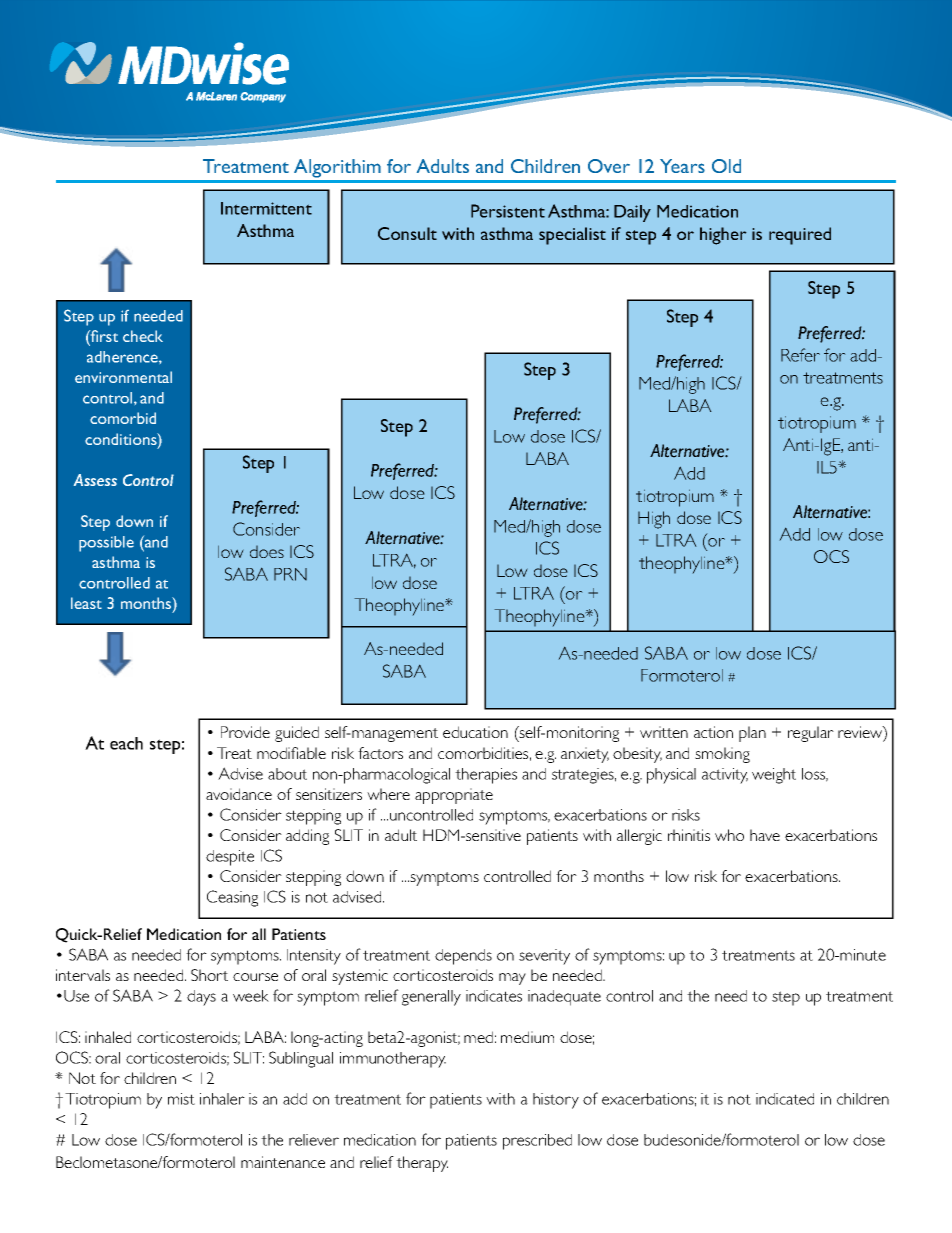  Describe the element at coordinates (181, 1099) in the image. I see `mist` at that location.
